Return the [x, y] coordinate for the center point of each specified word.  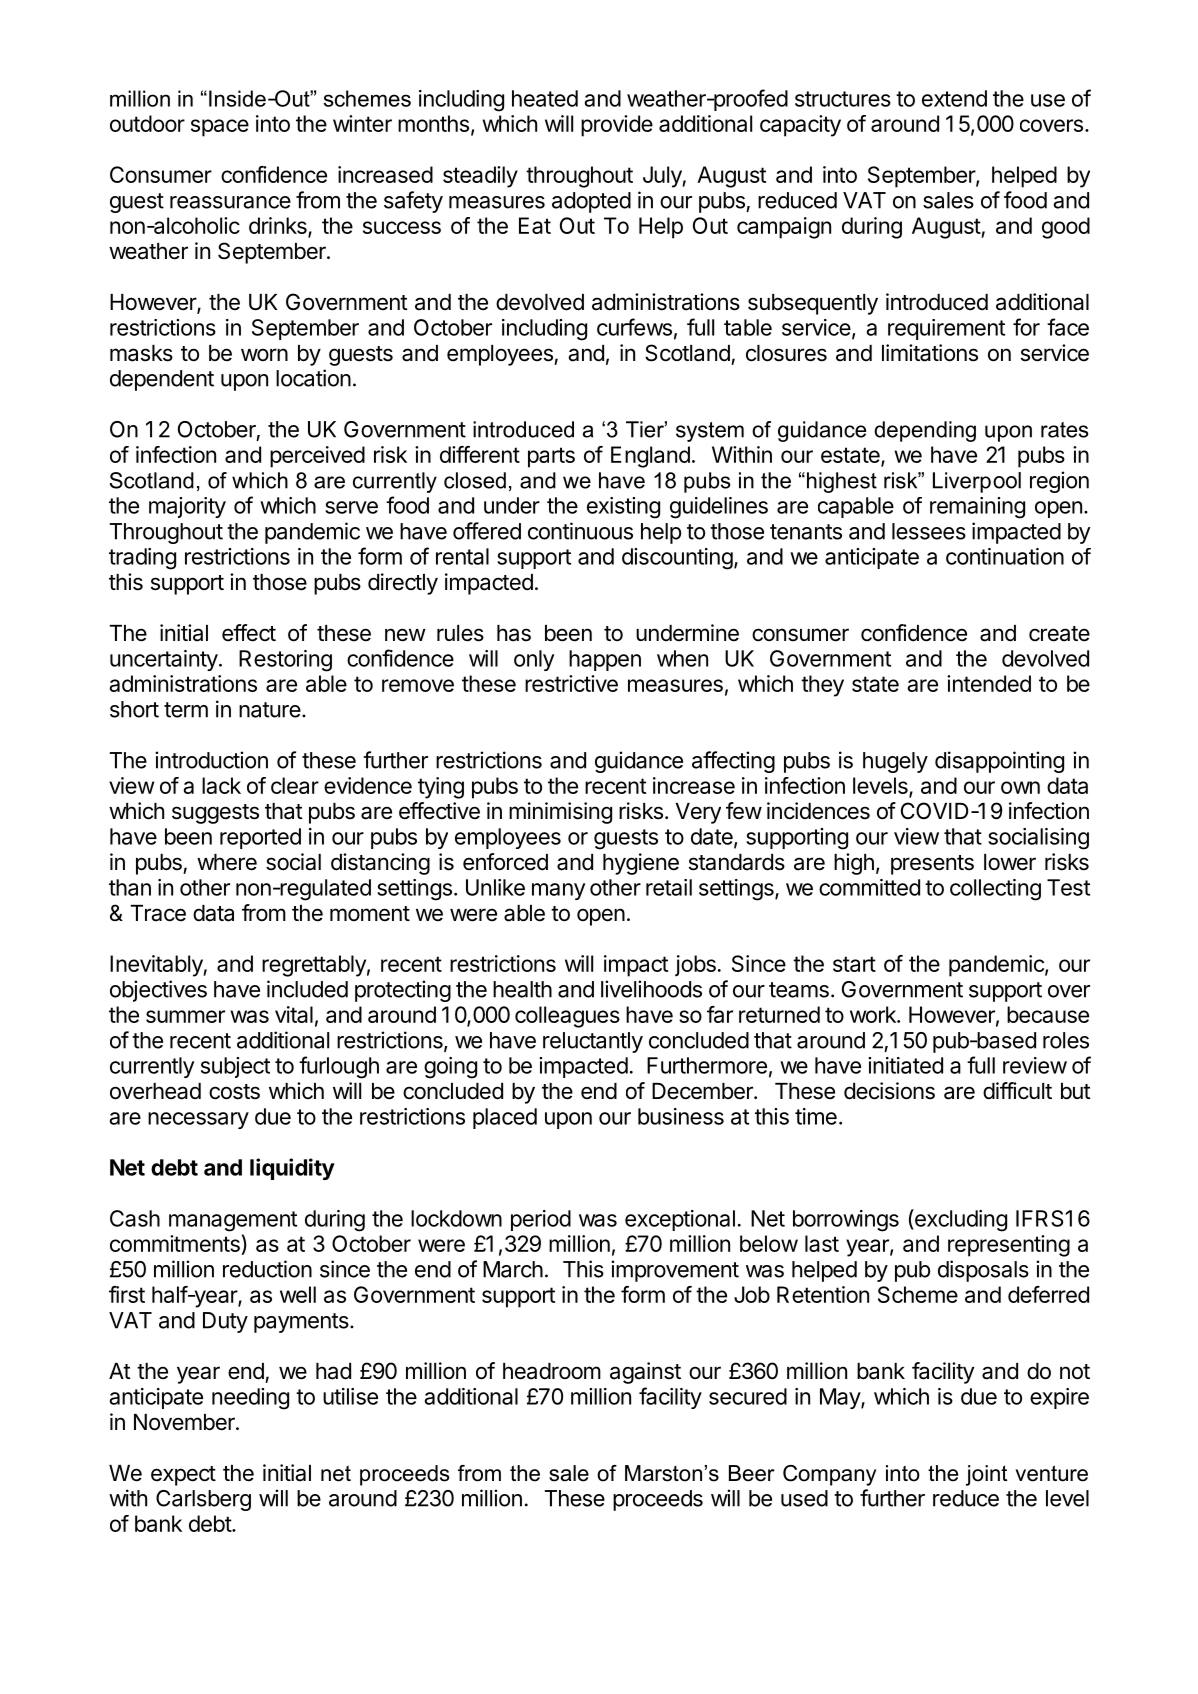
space [220, 128]
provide [617, 126]
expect [183, 1476]
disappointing [999, 762]
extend [954, 98]
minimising [560, 813]
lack [221, 785]
